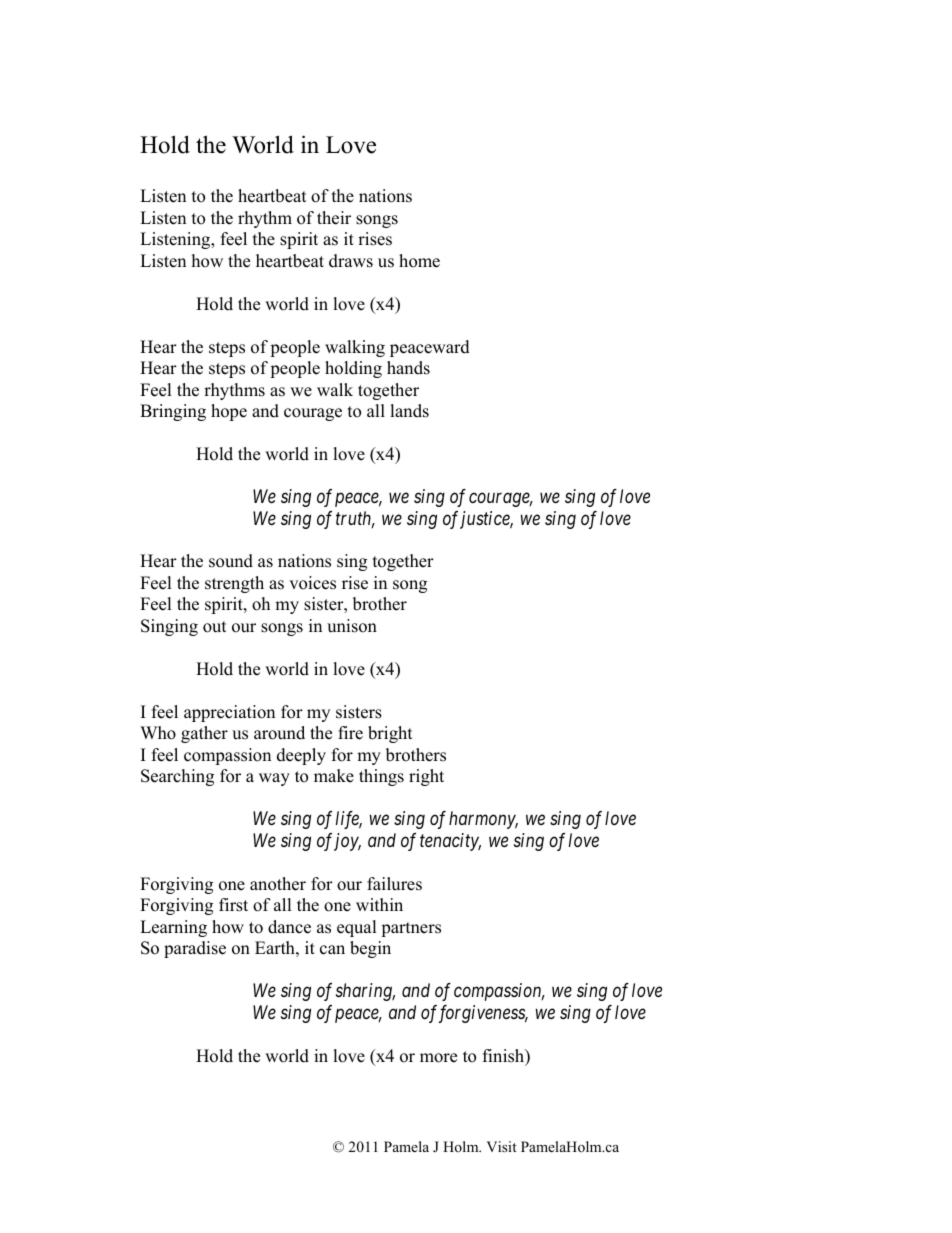 This screenshot has height=1233, width=952. I want to click on harmony, so click(483, 820).
